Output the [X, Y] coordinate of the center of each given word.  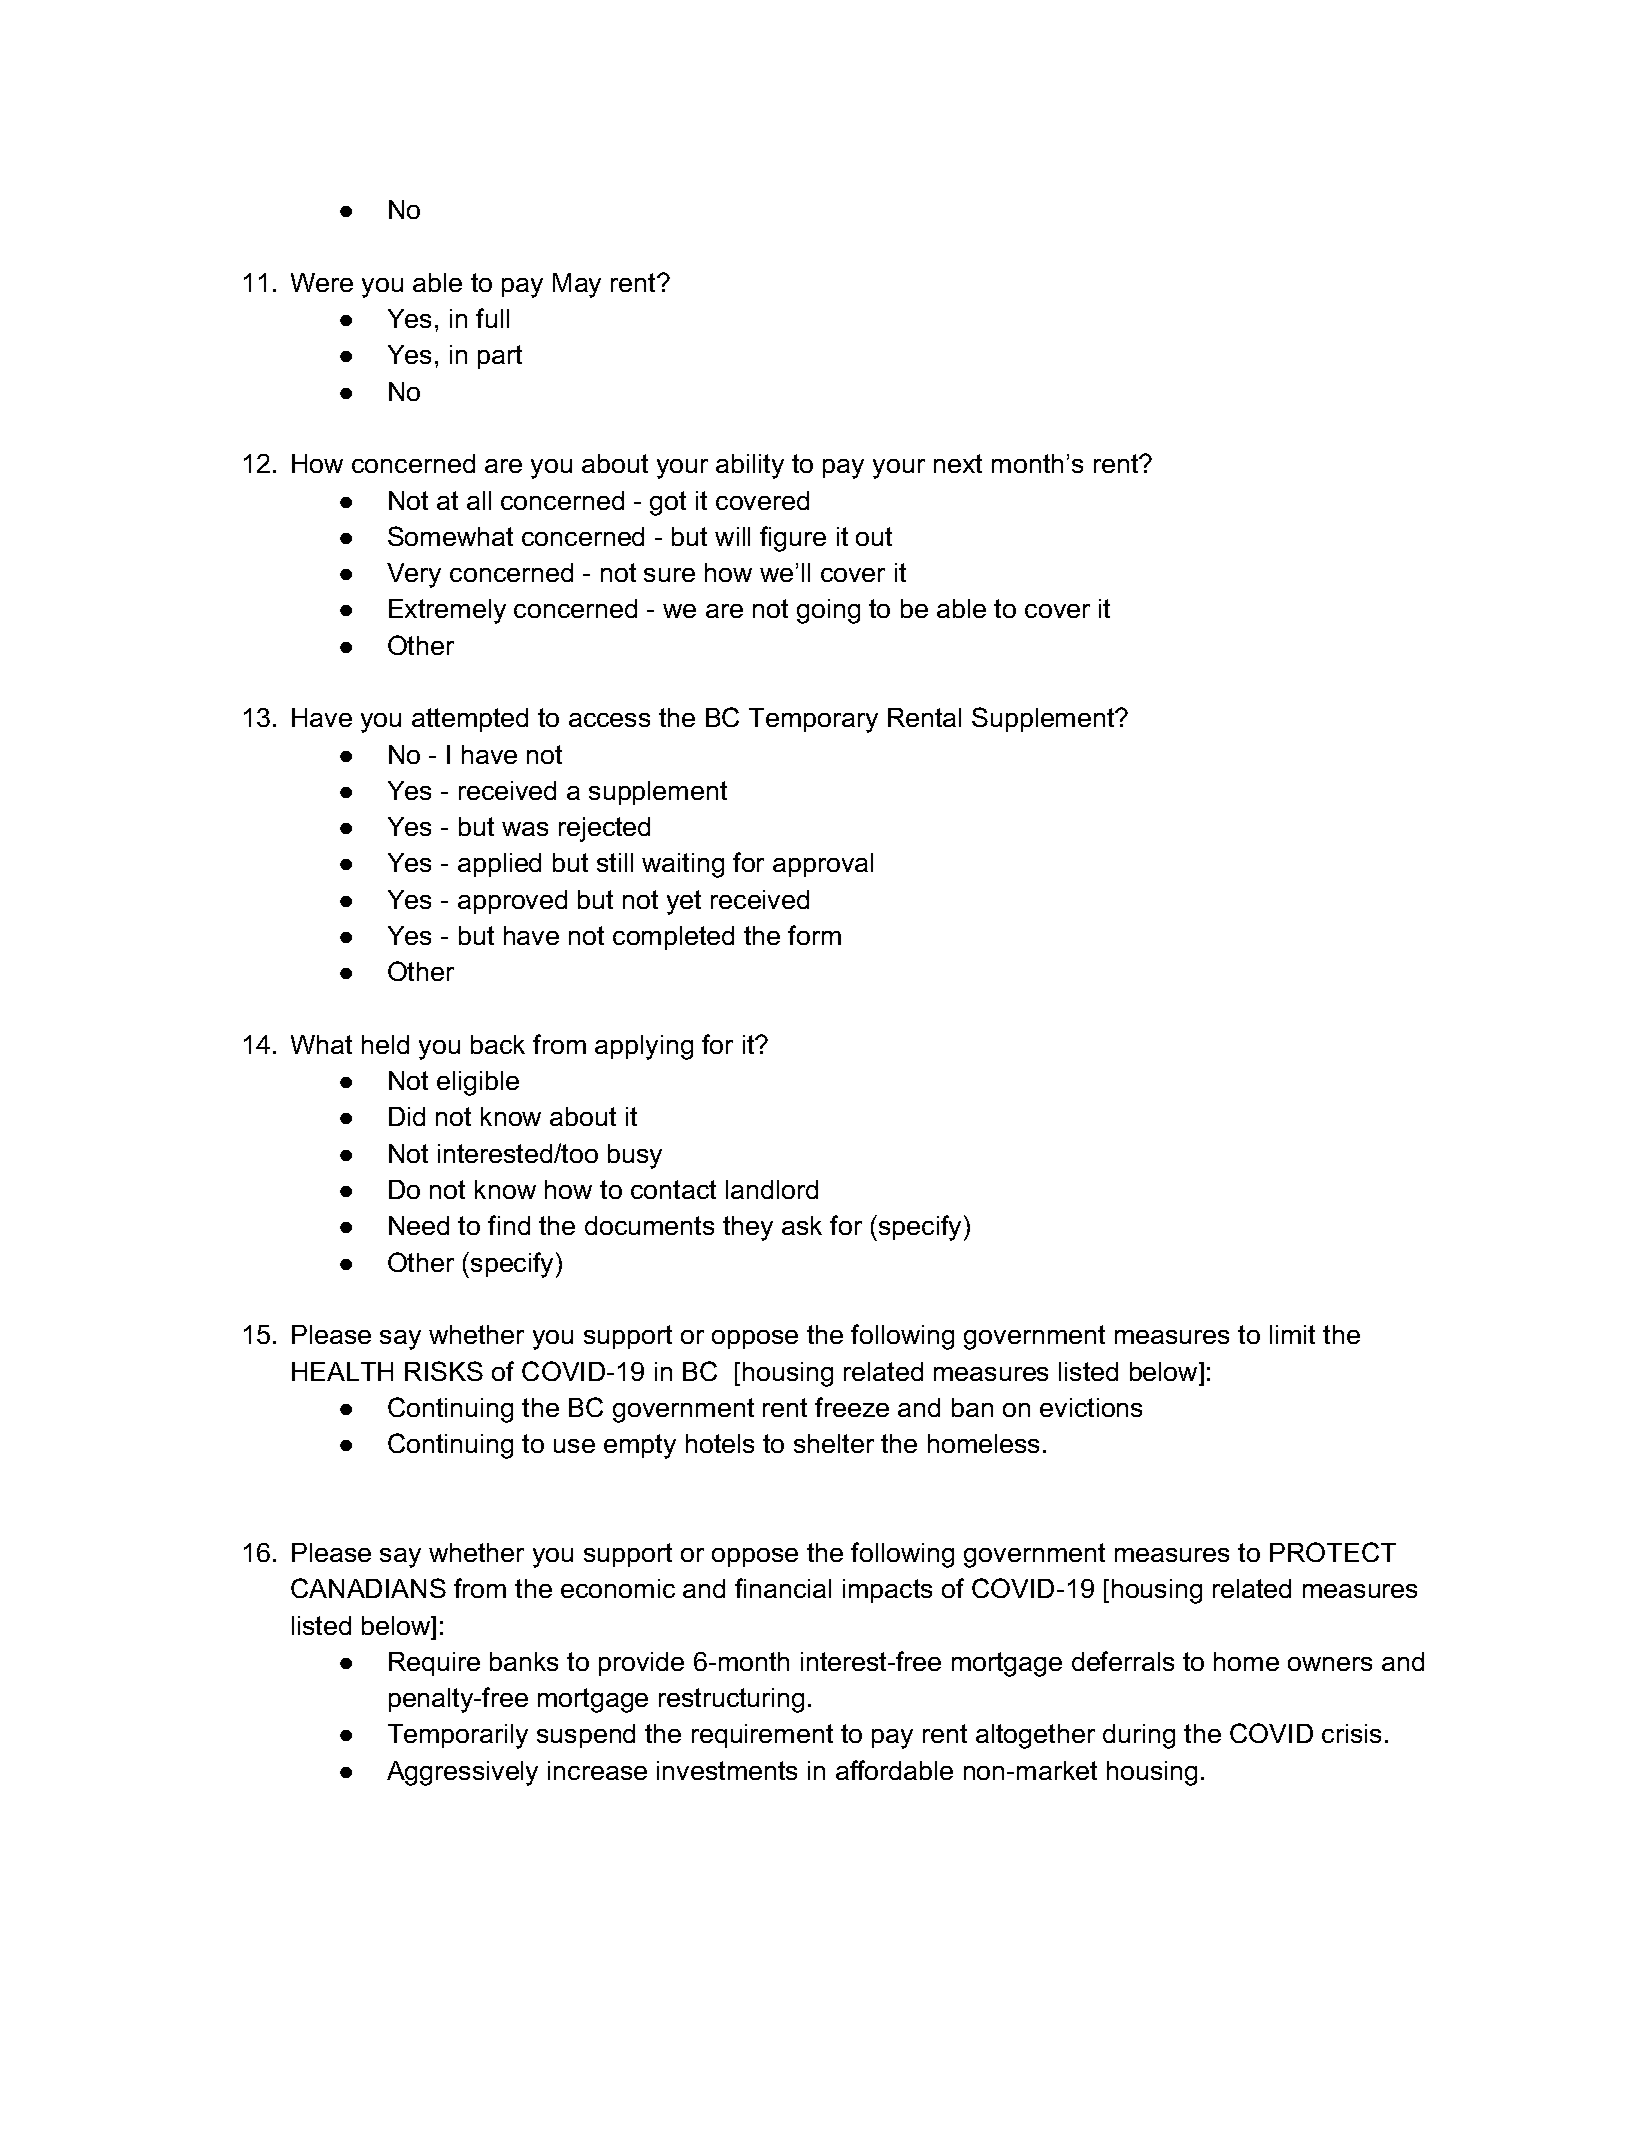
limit [1292, 1334]
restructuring [731, 1700]
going [828, 611]
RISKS [444, 1371]
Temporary [813, 720]
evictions [1091, 1407]
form [814, 935]
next [958, 463]
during [1139, 1736]
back [498, 1044]
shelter [834, 1443]
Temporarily [458, 1736]
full [492, 318]
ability [750, 466]
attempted [470, 720]
